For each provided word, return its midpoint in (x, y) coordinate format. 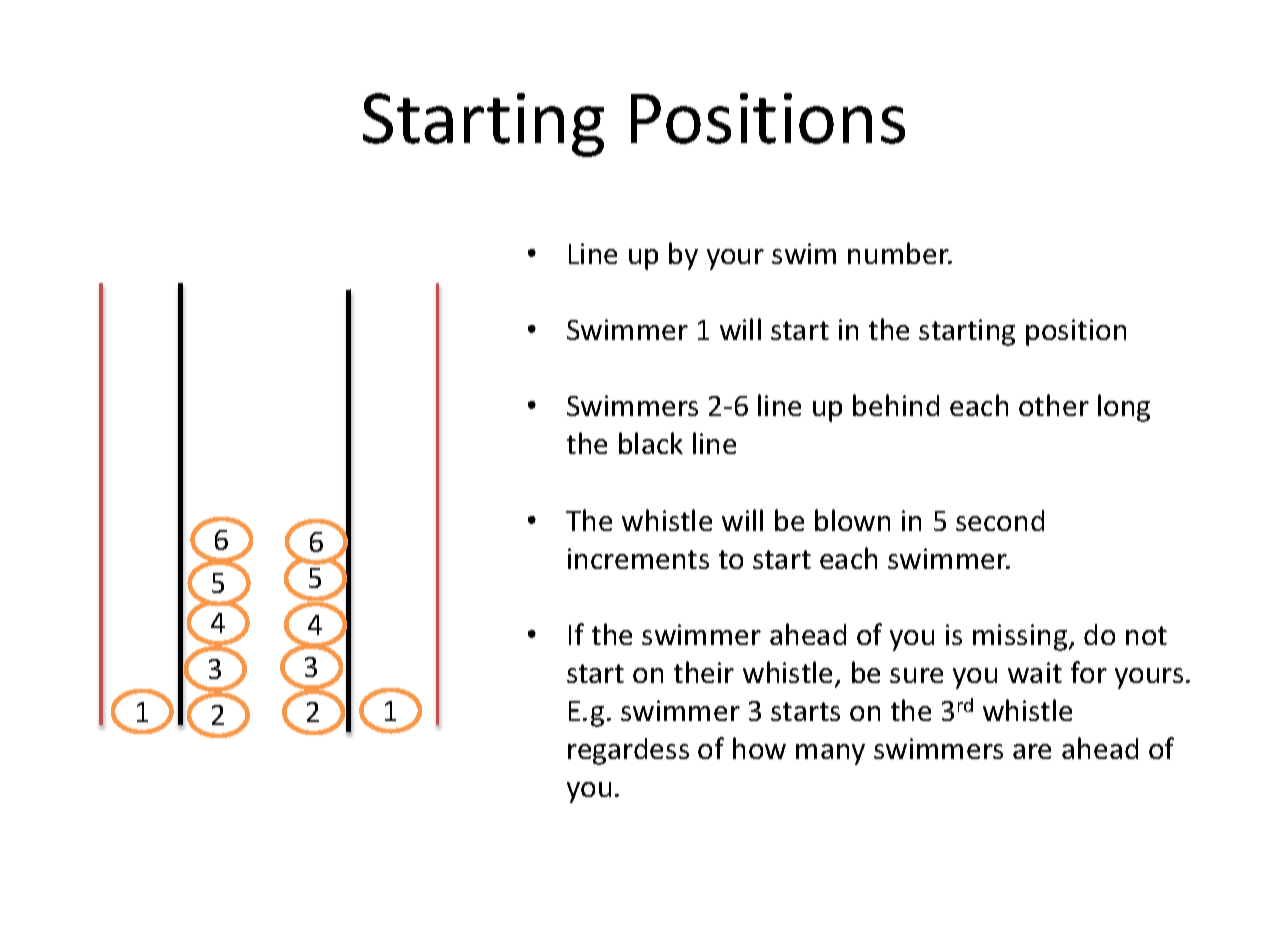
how (759, 748)
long (1124, 408)
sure (916, 675)
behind (896, 405)
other (1054, 405)
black (651, 443)
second (1000, 520)
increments (638, 558)
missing (1021, 637)
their (704, 672)
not (1146, 635)
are (1032, 751)
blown (852, 520)
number (899, 253)
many (830, 754)
